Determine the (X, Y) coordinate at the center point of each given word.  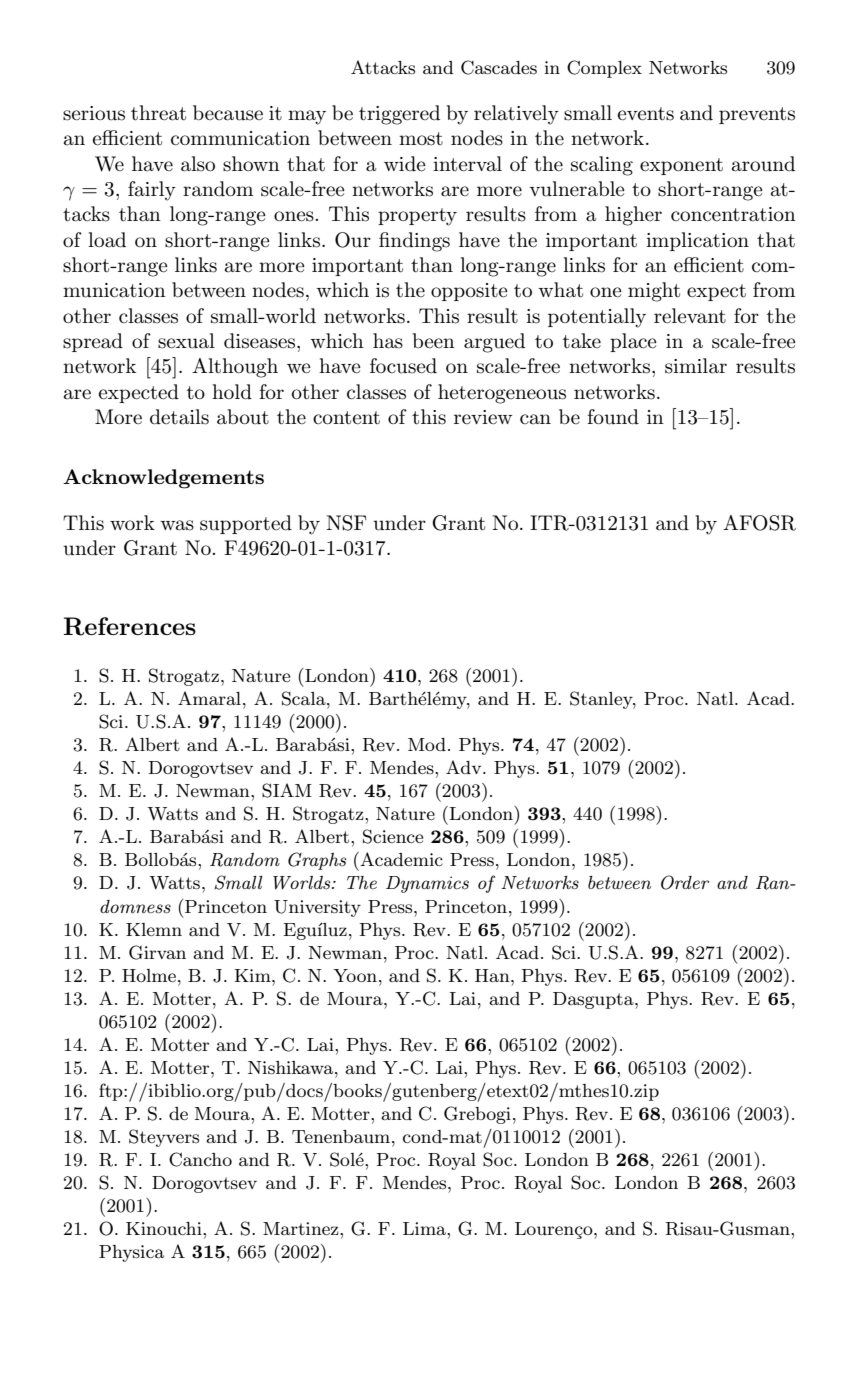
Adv (465, 767)
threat (158, 113)
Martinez (302, 1228)
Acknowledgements (163, 479)
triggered (399, 115)
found (613, 417)
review (483, 417)
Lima (425, 1228)
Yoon (355, 975)
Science (393, 836)
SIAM (287, 790)
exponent (681, 166)
